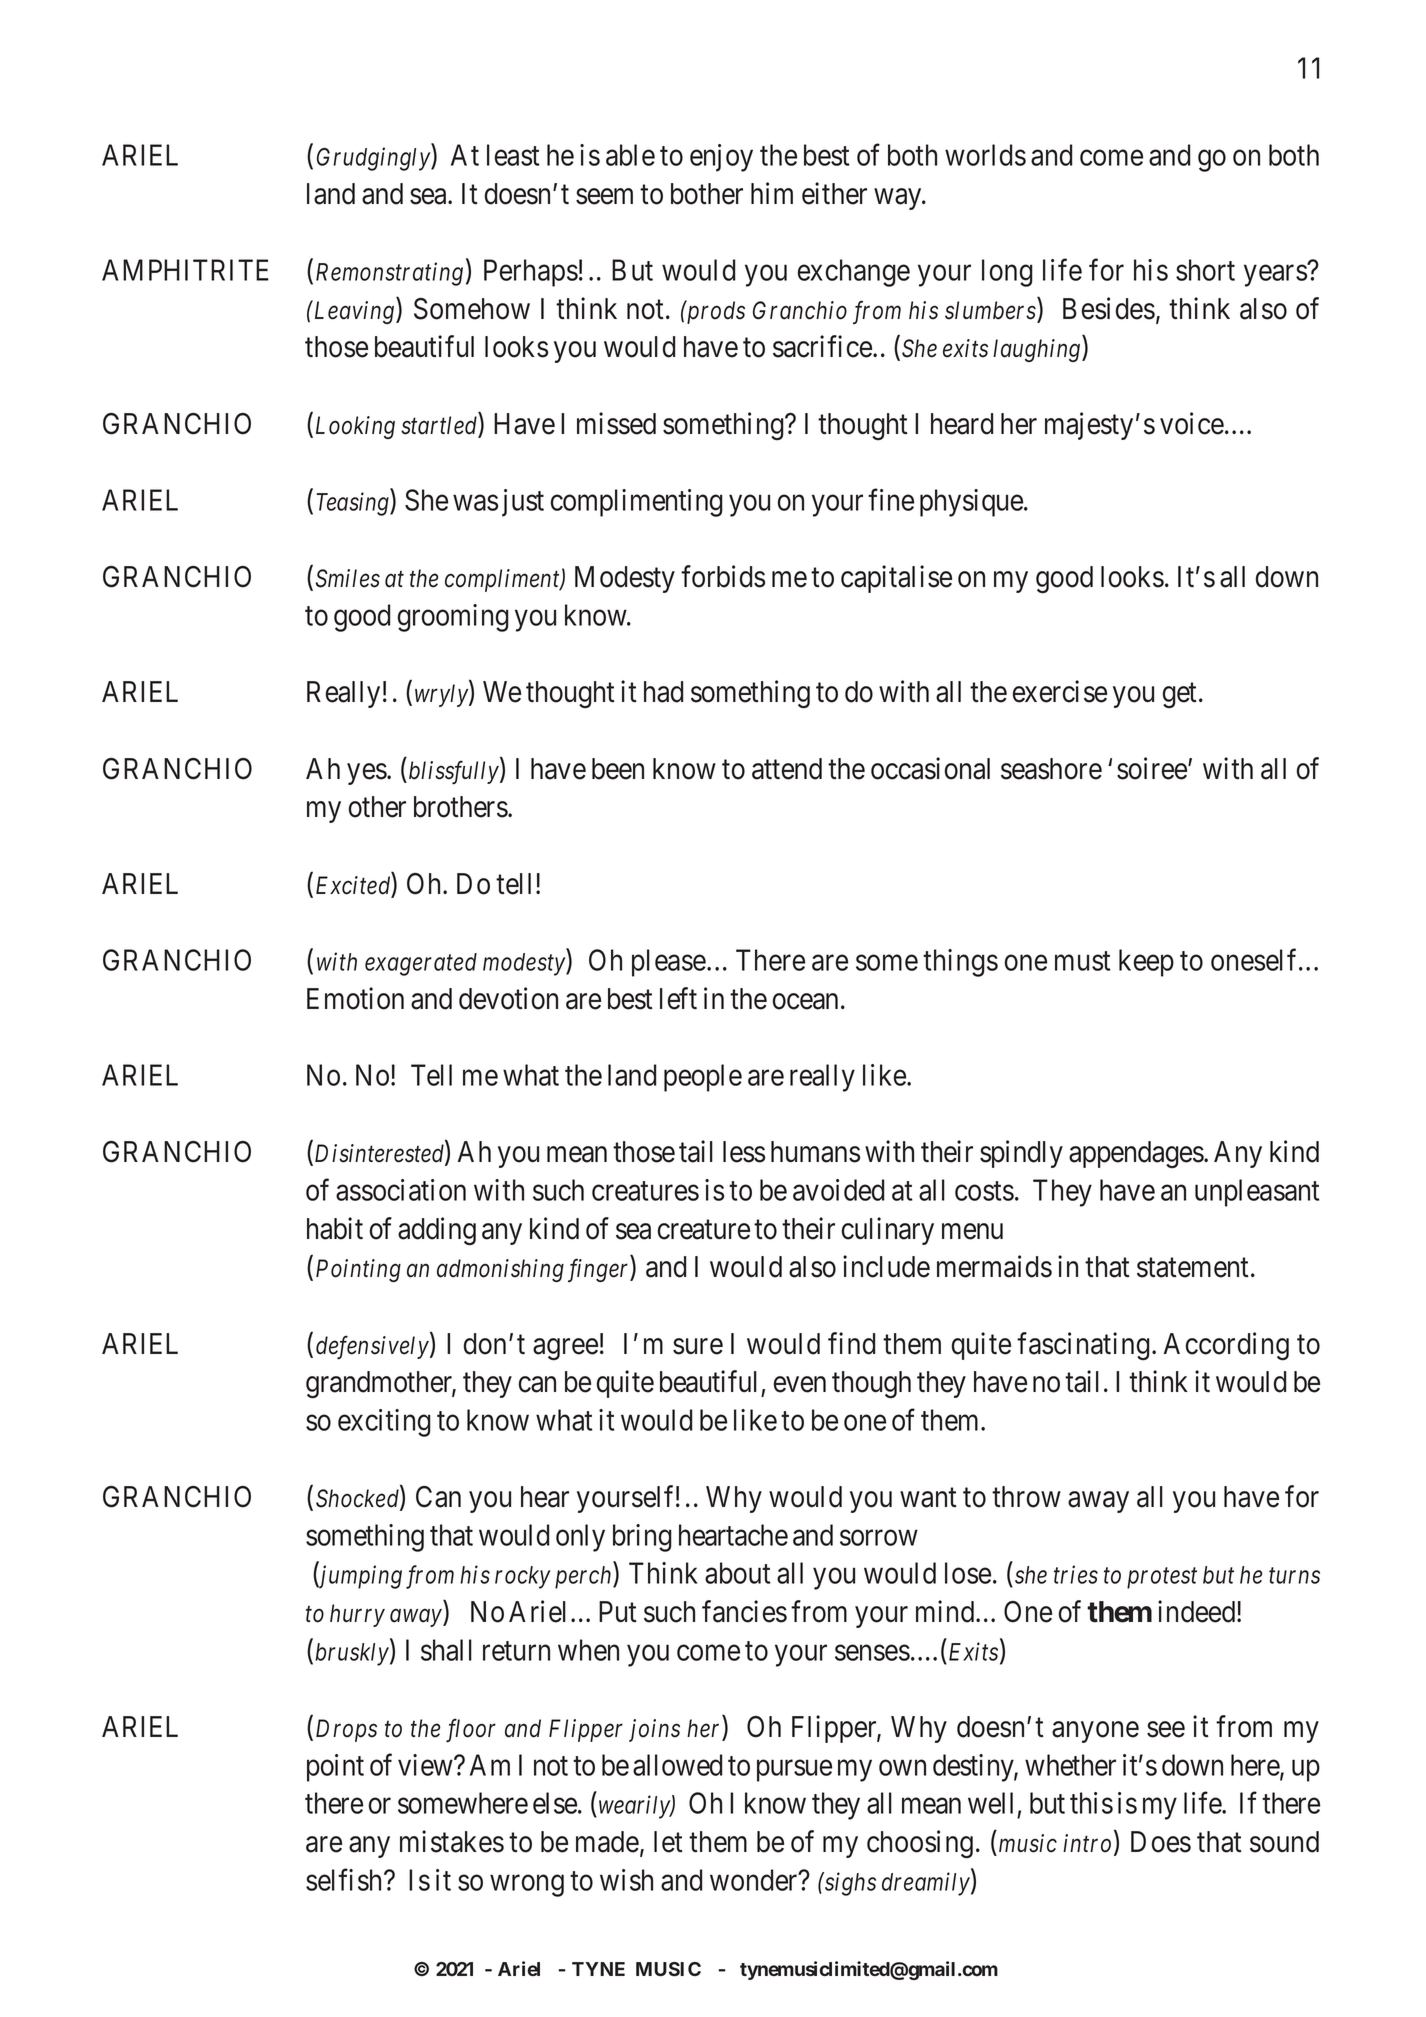  What do you see at coordinates (384, 1423) in the image?
I see `exciting` at bounding box center [384, 1423].
